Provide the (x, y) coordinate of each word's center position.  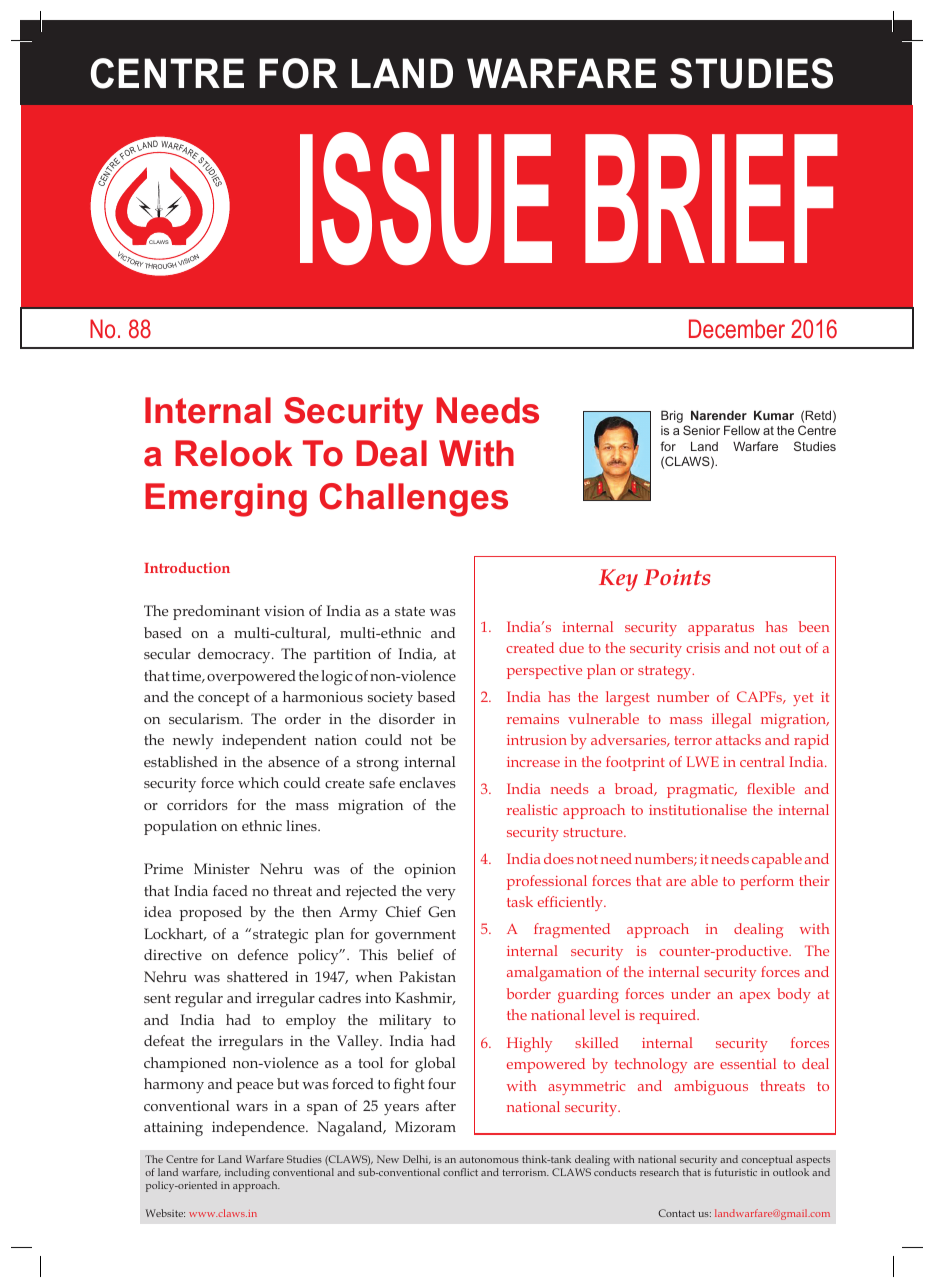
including (247, 1173)
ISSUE (426, 198)
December (737, 328)
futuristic (736, 1172)
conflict (460, 1172)
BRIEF (711, 198)
